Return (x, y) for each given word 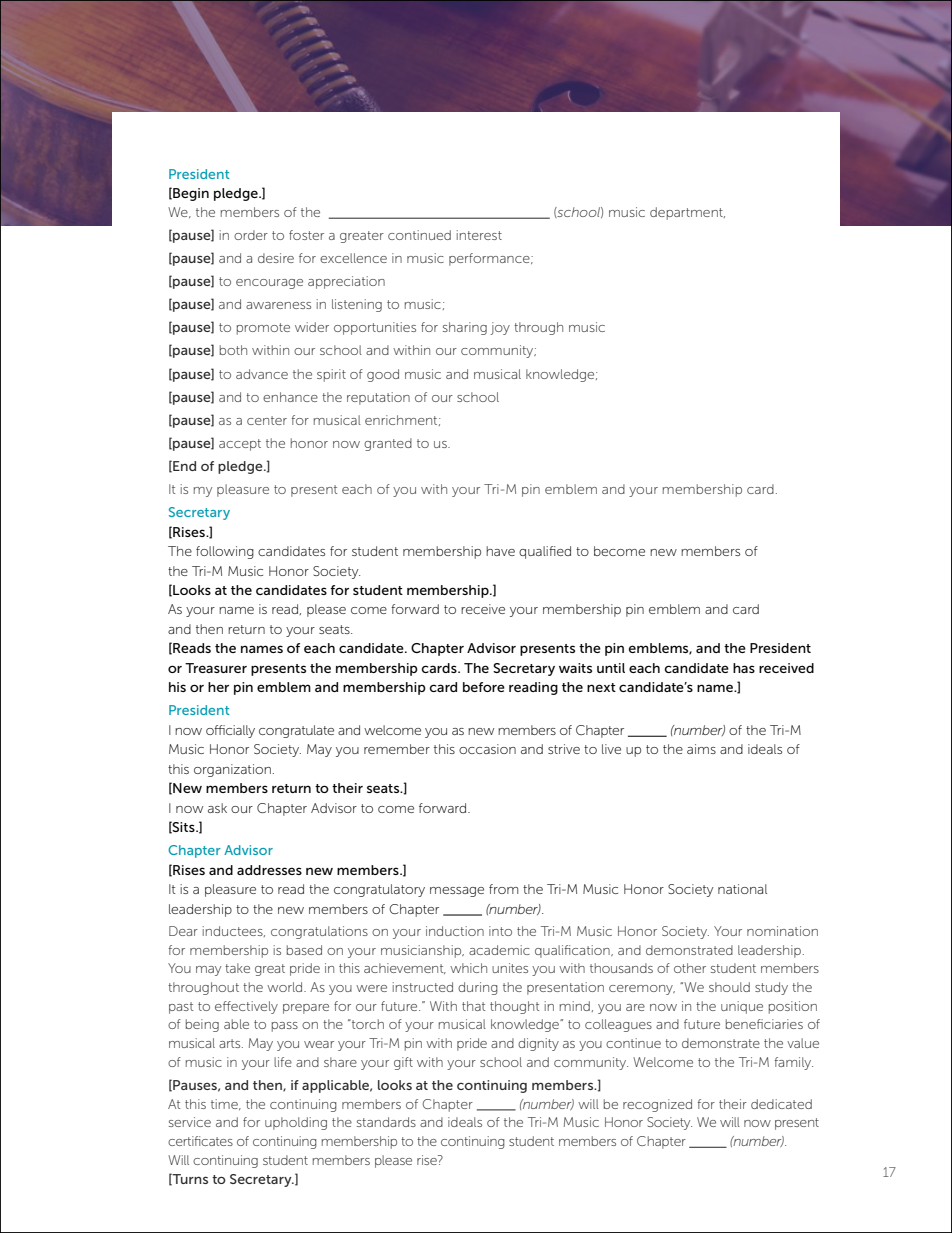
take (237, 968)
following (225, 552)
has (744, 668)
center (267, 420)
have (500, 551)
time (225, 1104)
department (687, 213)
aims (701, 749)
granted (388, 444)
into (500, 931)
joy (500, 328)
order (251, 235)
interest (479, 235)
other (690, 968)
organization (232, 770)
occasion (487, 749)
